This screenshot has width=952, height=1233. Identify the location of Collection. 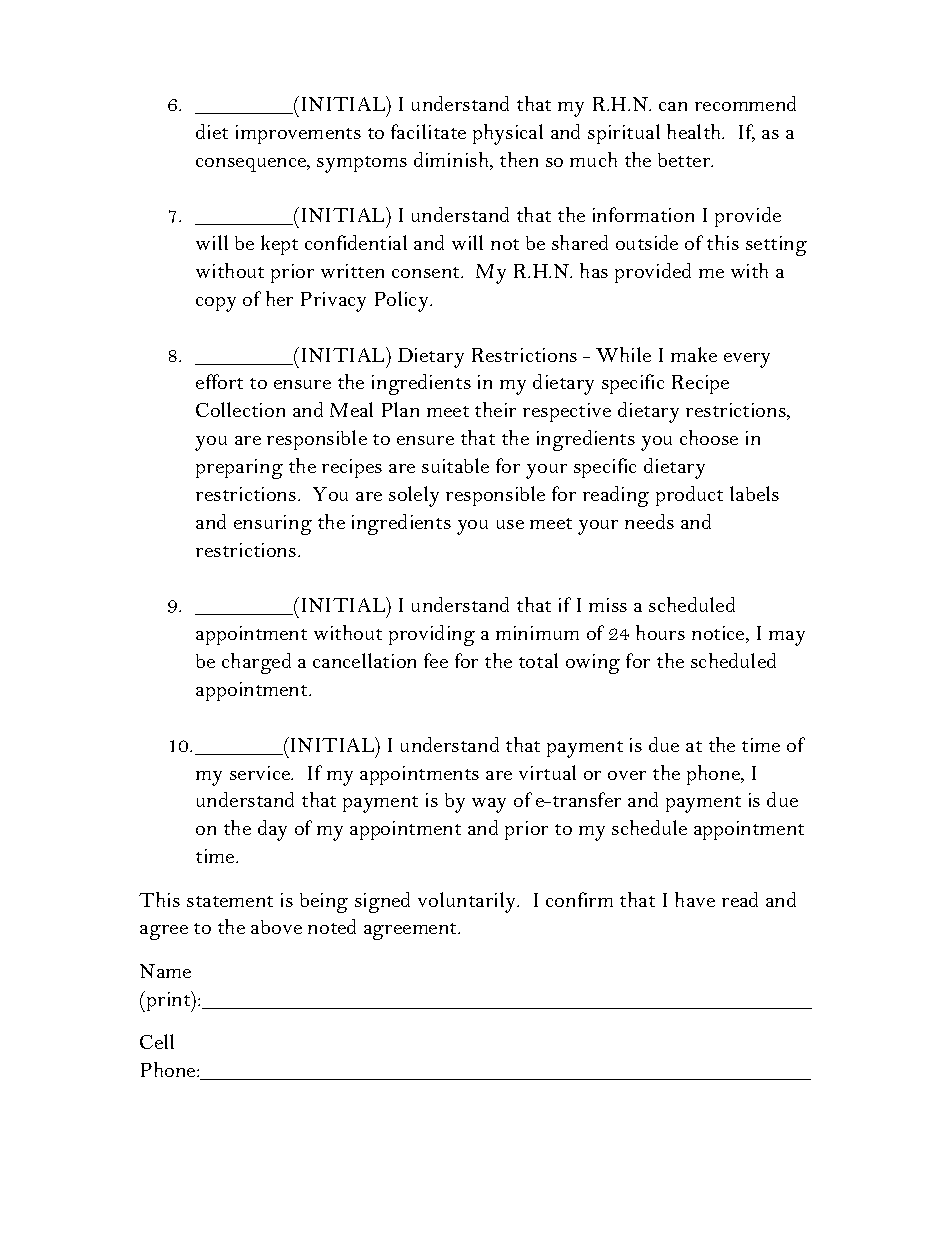
(240, 409).
